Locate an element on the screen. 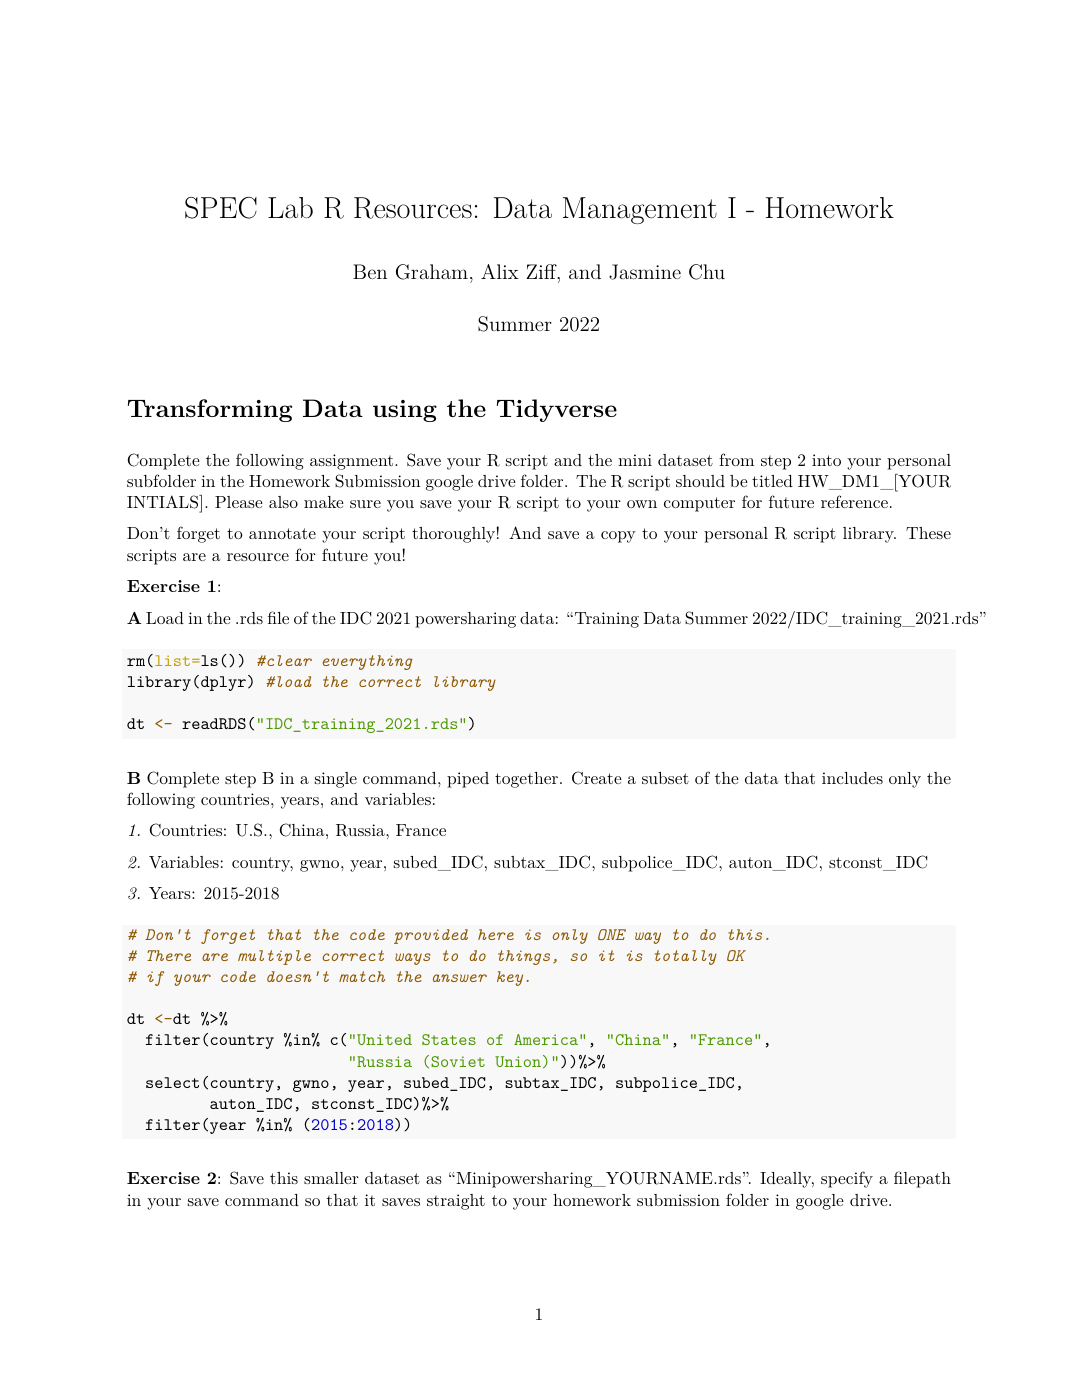  includes is located at coordinates (852, 778).
